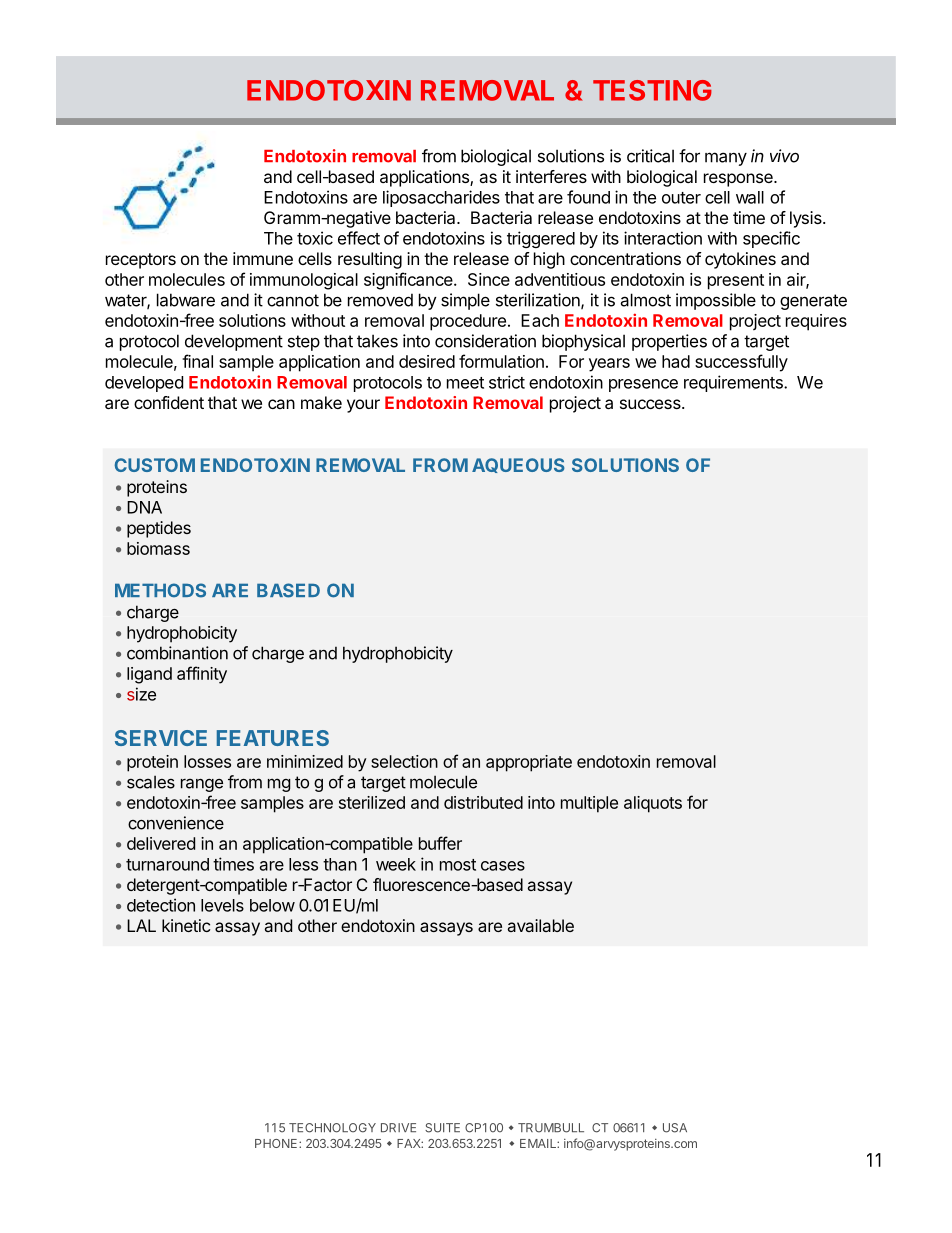 This screenshot has width=952, height=1233. Describe the element at coordinates (277, 1143) in the screenshot. I see `PHONE` at that location.
